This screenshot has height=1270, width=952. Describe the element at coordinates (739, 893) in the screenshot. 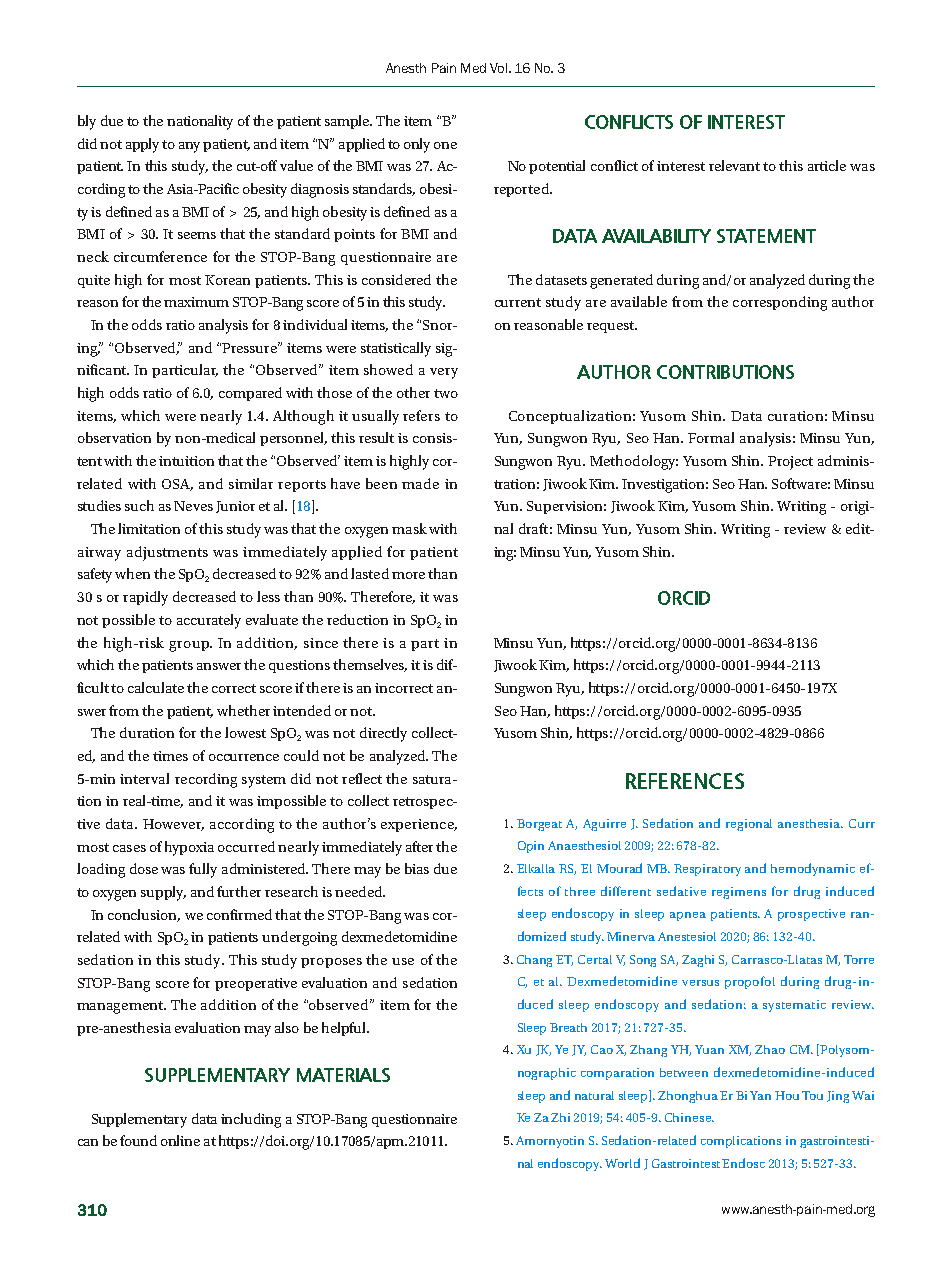

I see `regimens` at that location.
